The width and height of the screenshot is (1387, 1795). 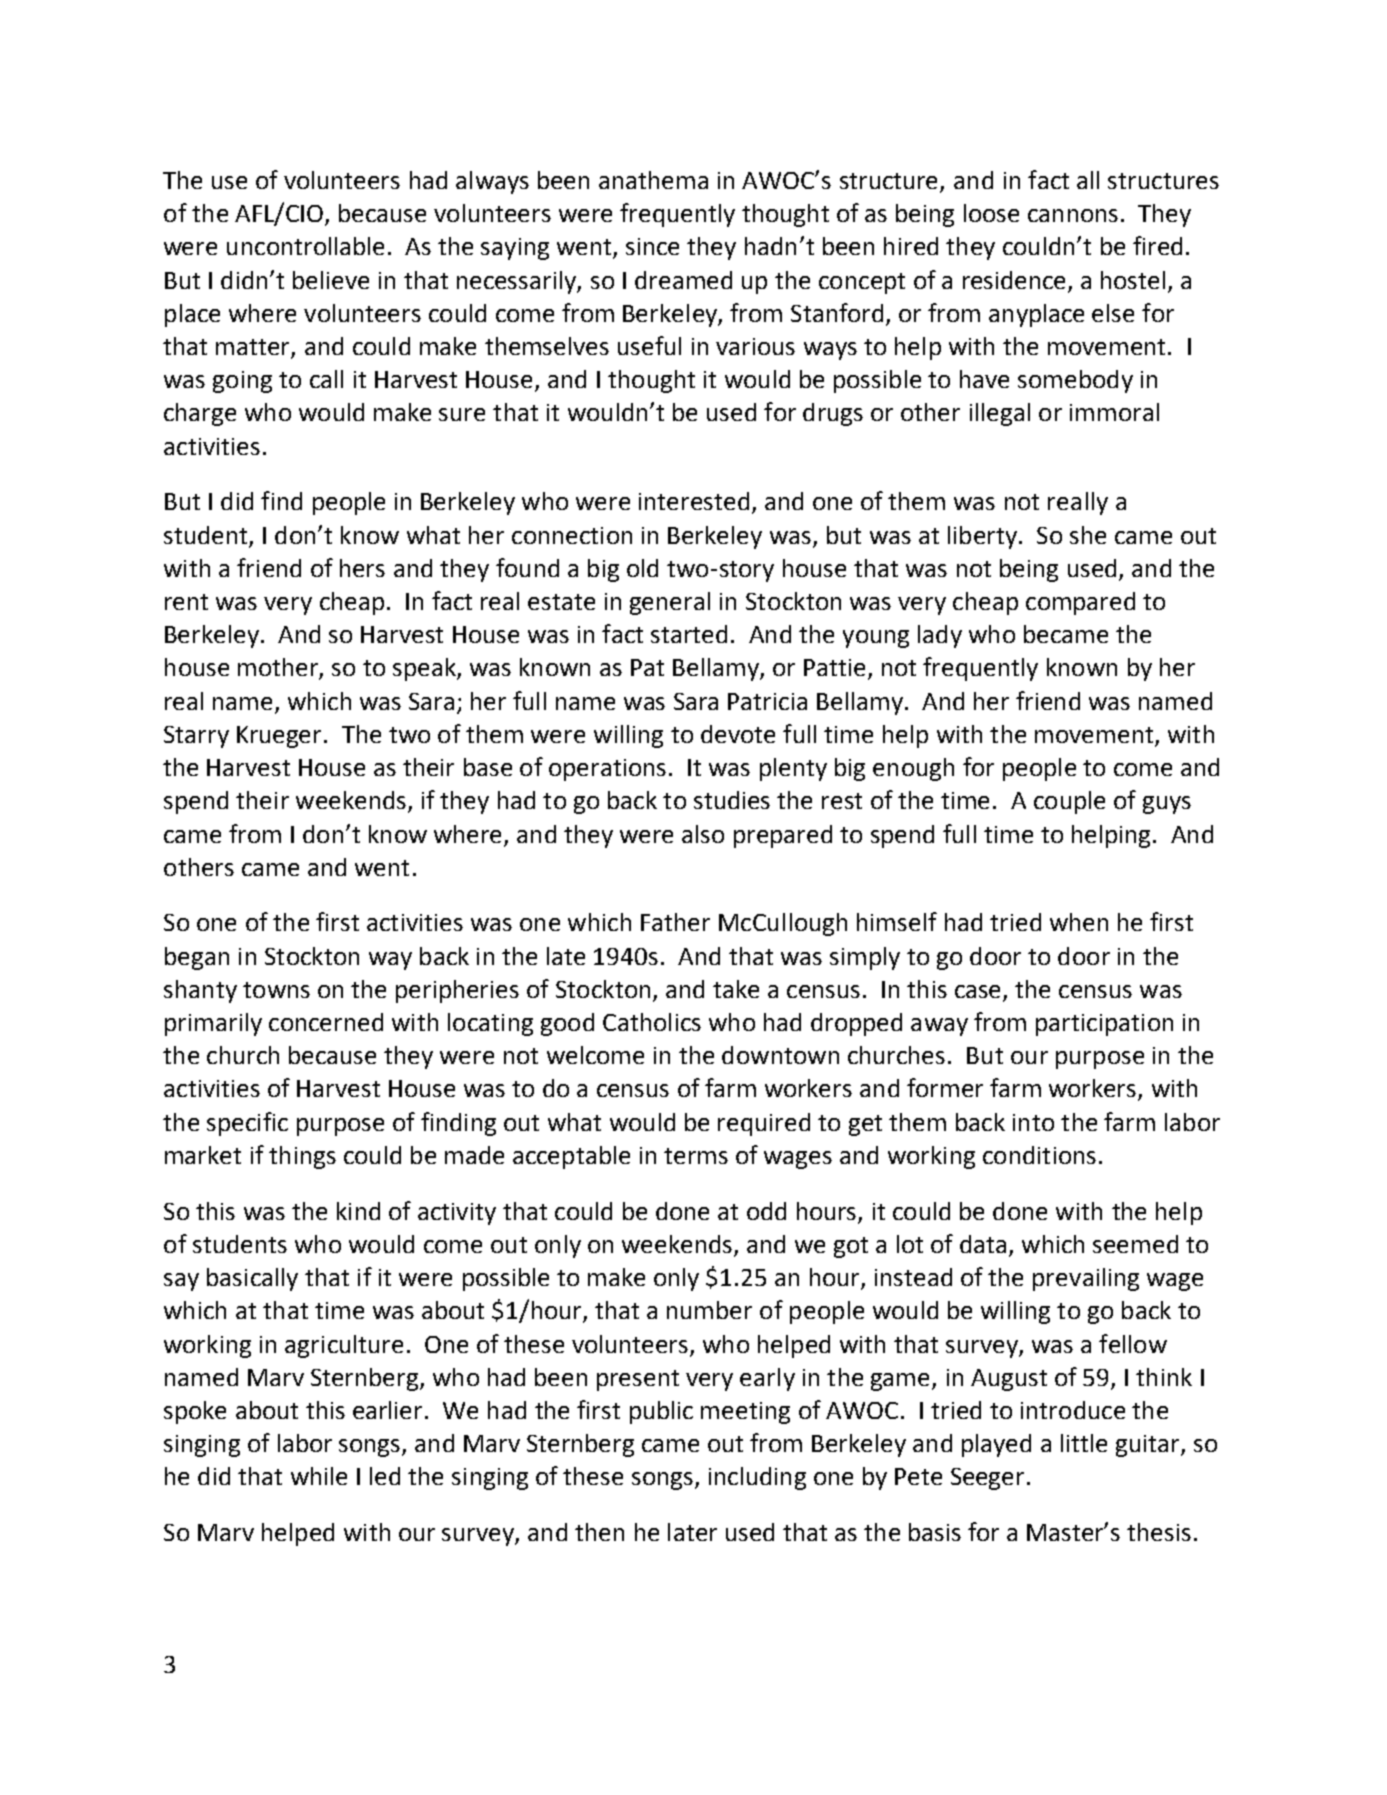 I want to click on also, so click(x=703, y=834).
